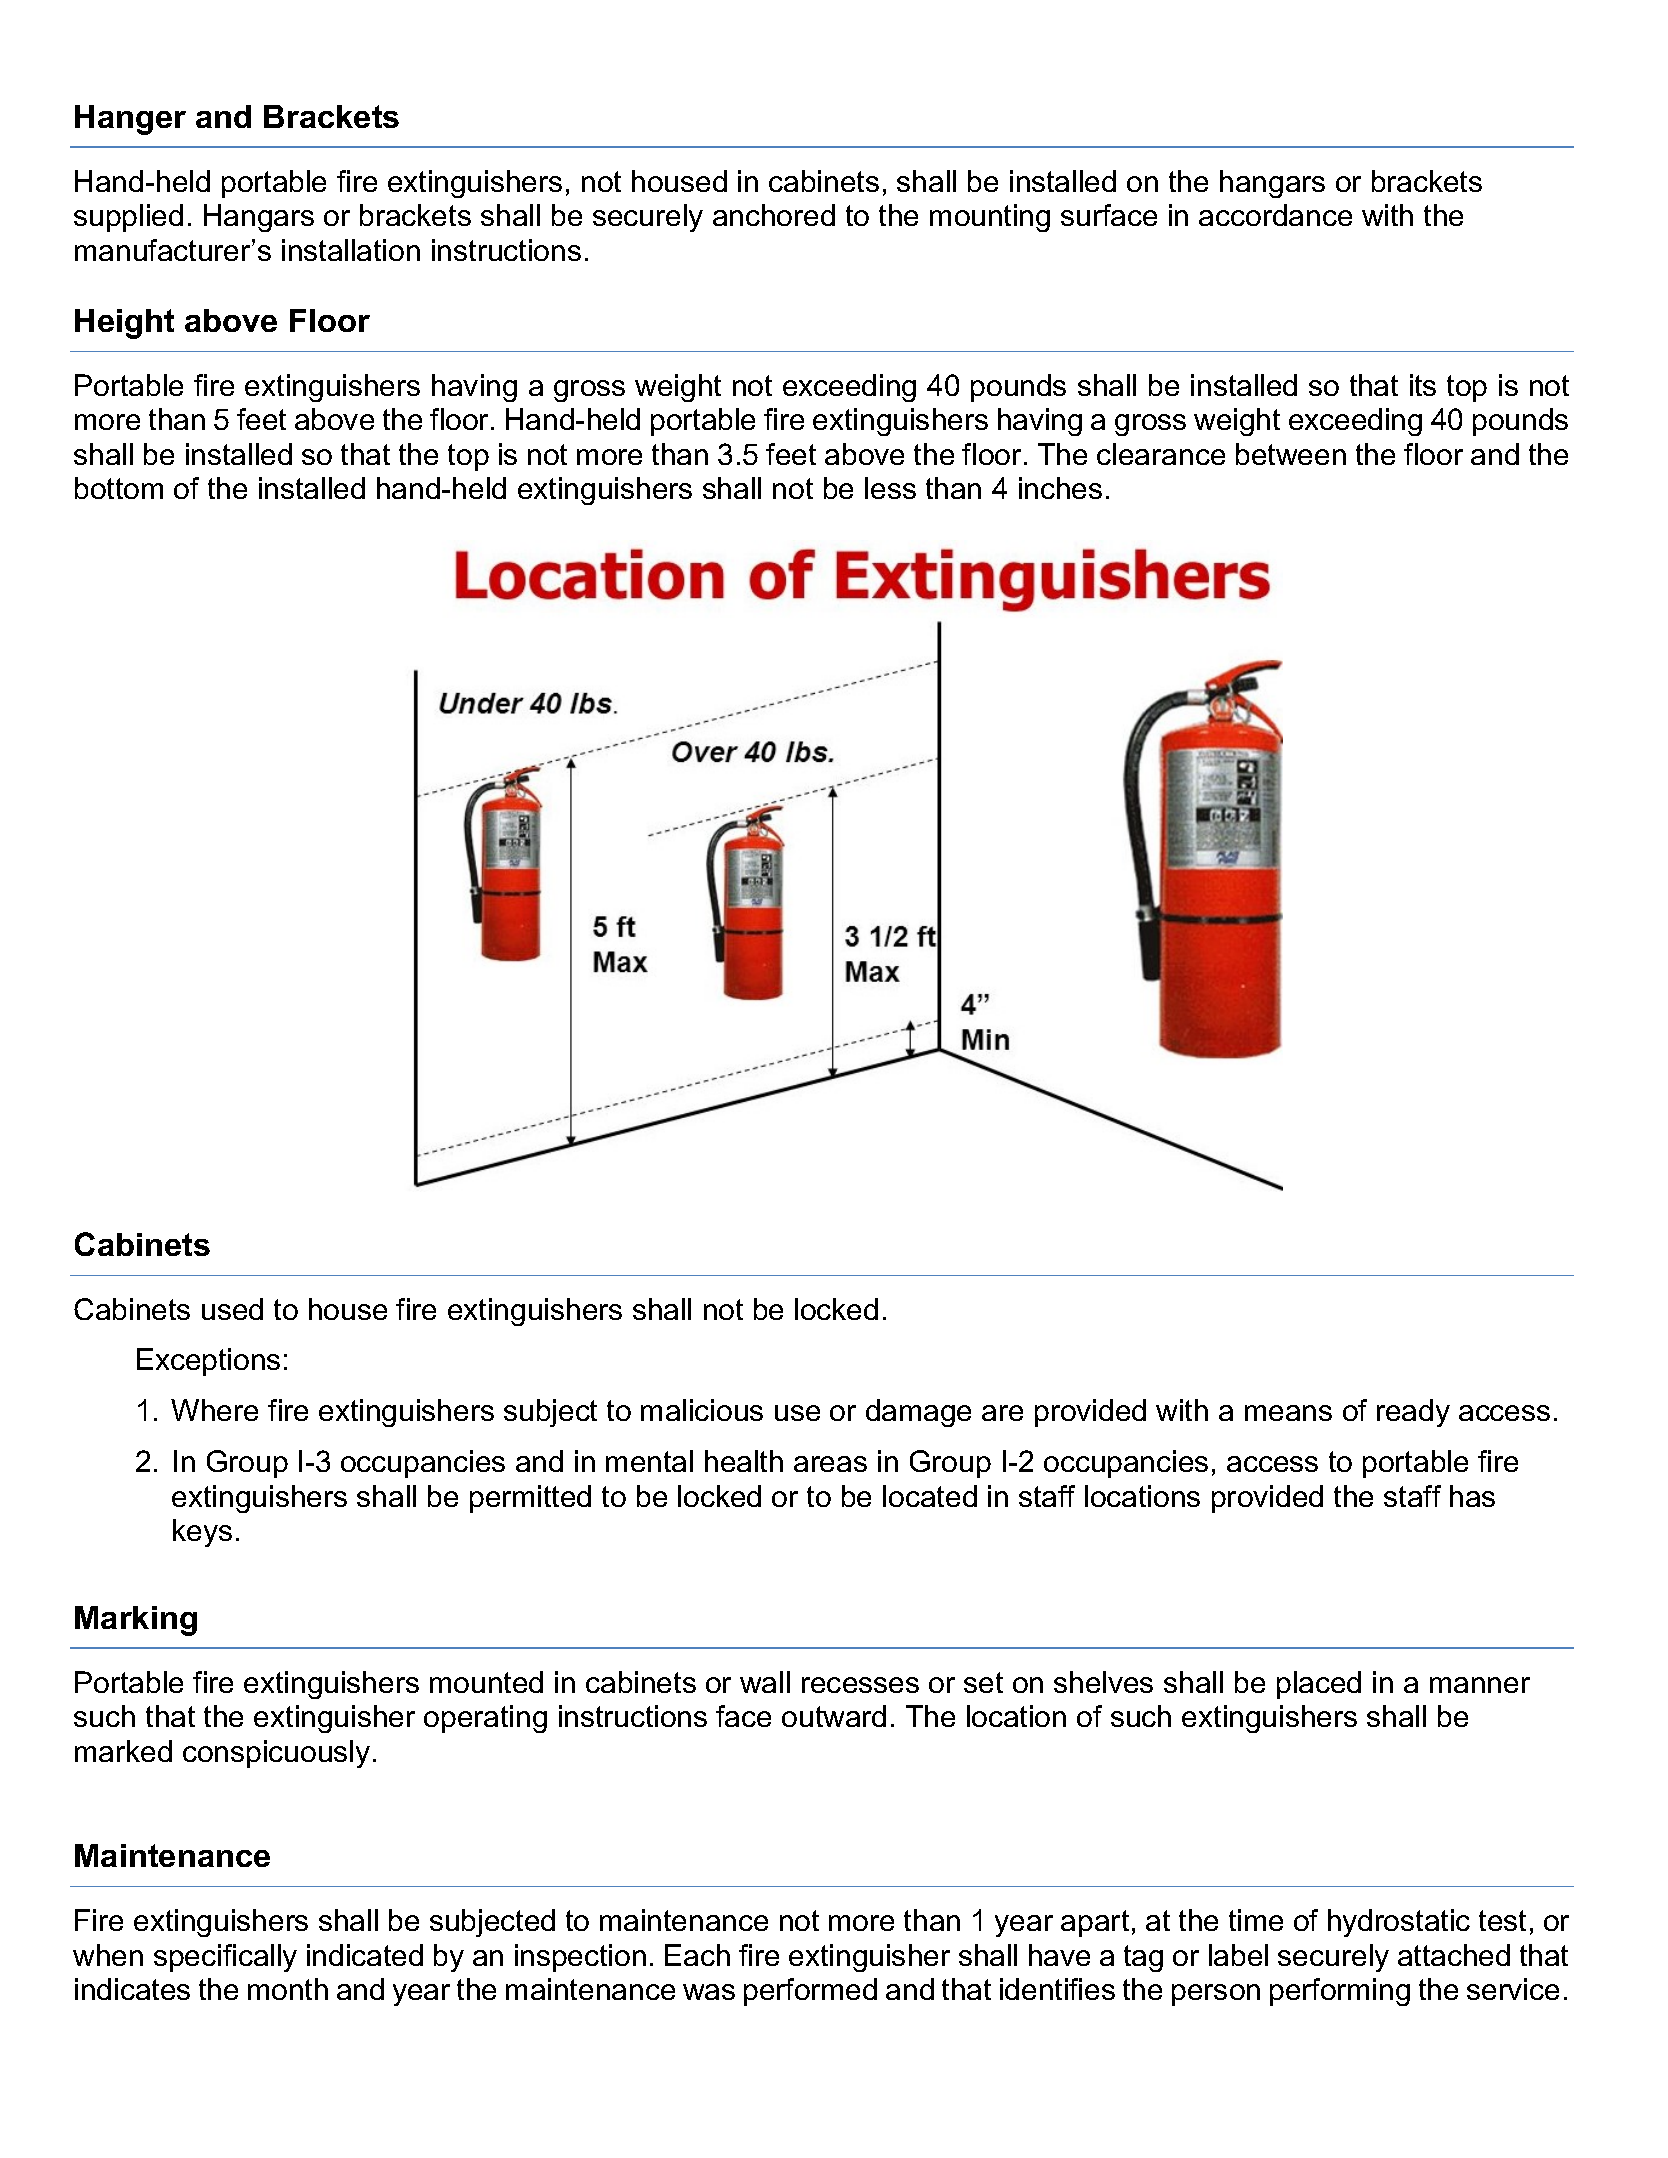  Describe the element at coordinates (225, 1958) in the screenshot. I see `specifically` at that location.
